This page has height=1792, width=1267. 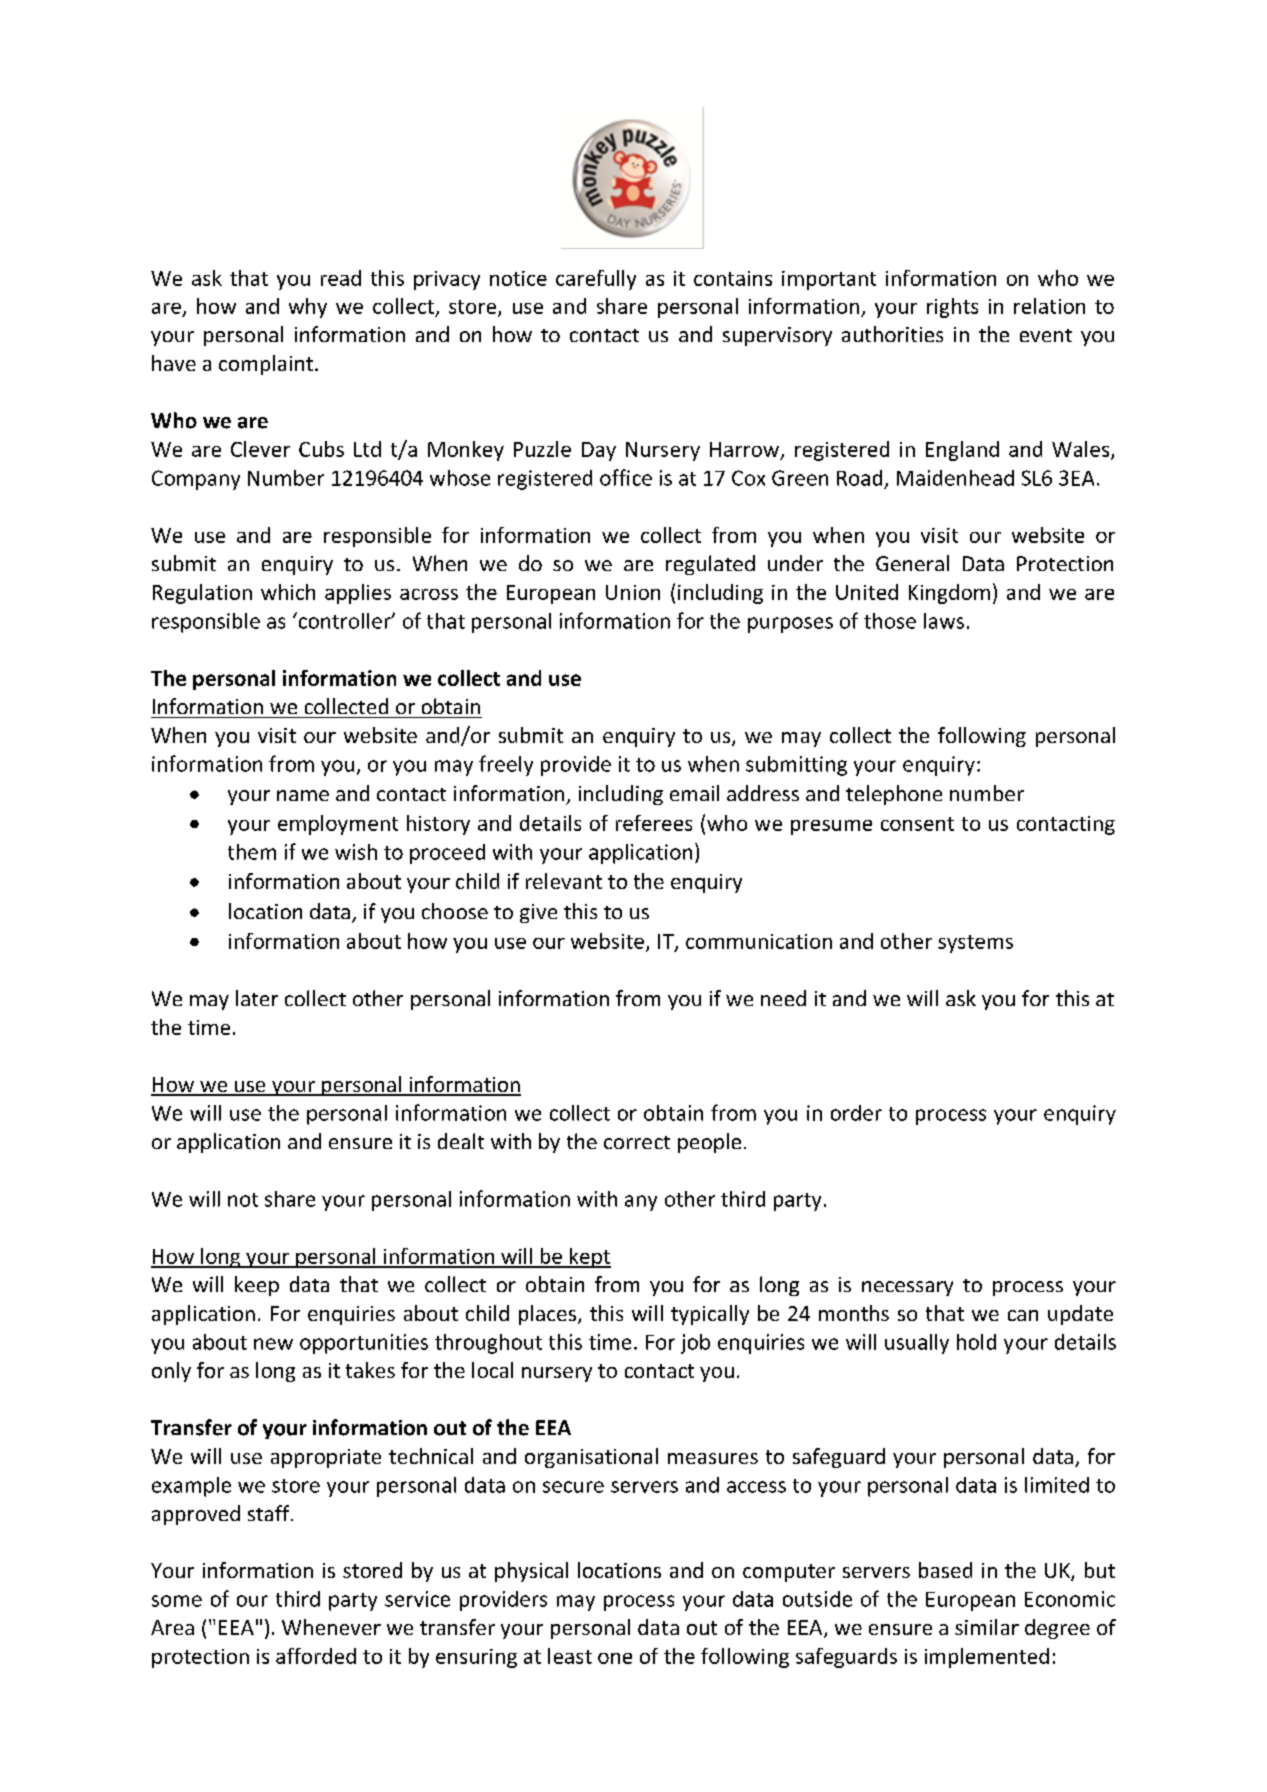 I want to click on similar, so click(x=987, y=1627).
